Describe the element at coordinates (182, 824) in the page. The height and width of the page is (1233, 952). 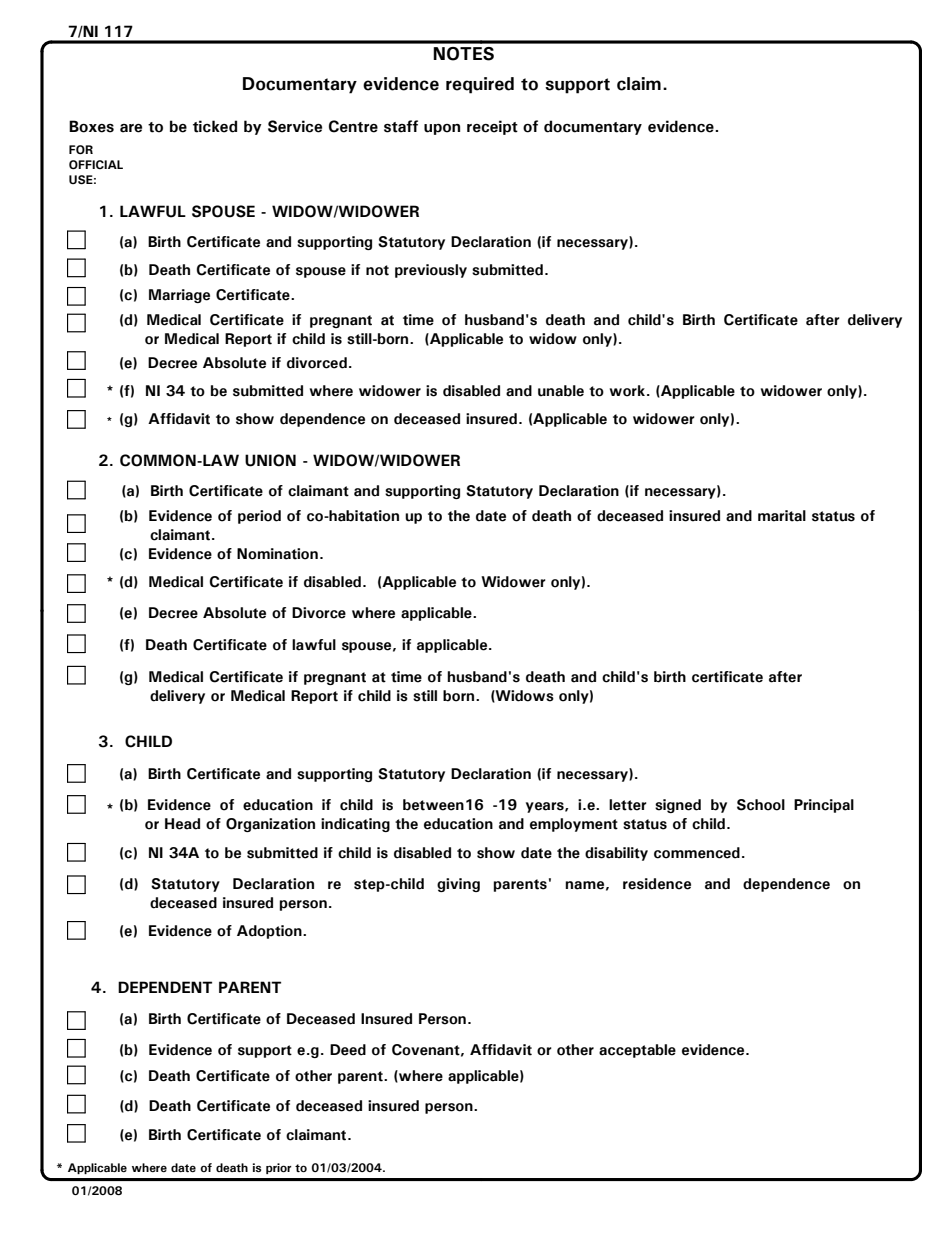
I see `Head` at that location.
